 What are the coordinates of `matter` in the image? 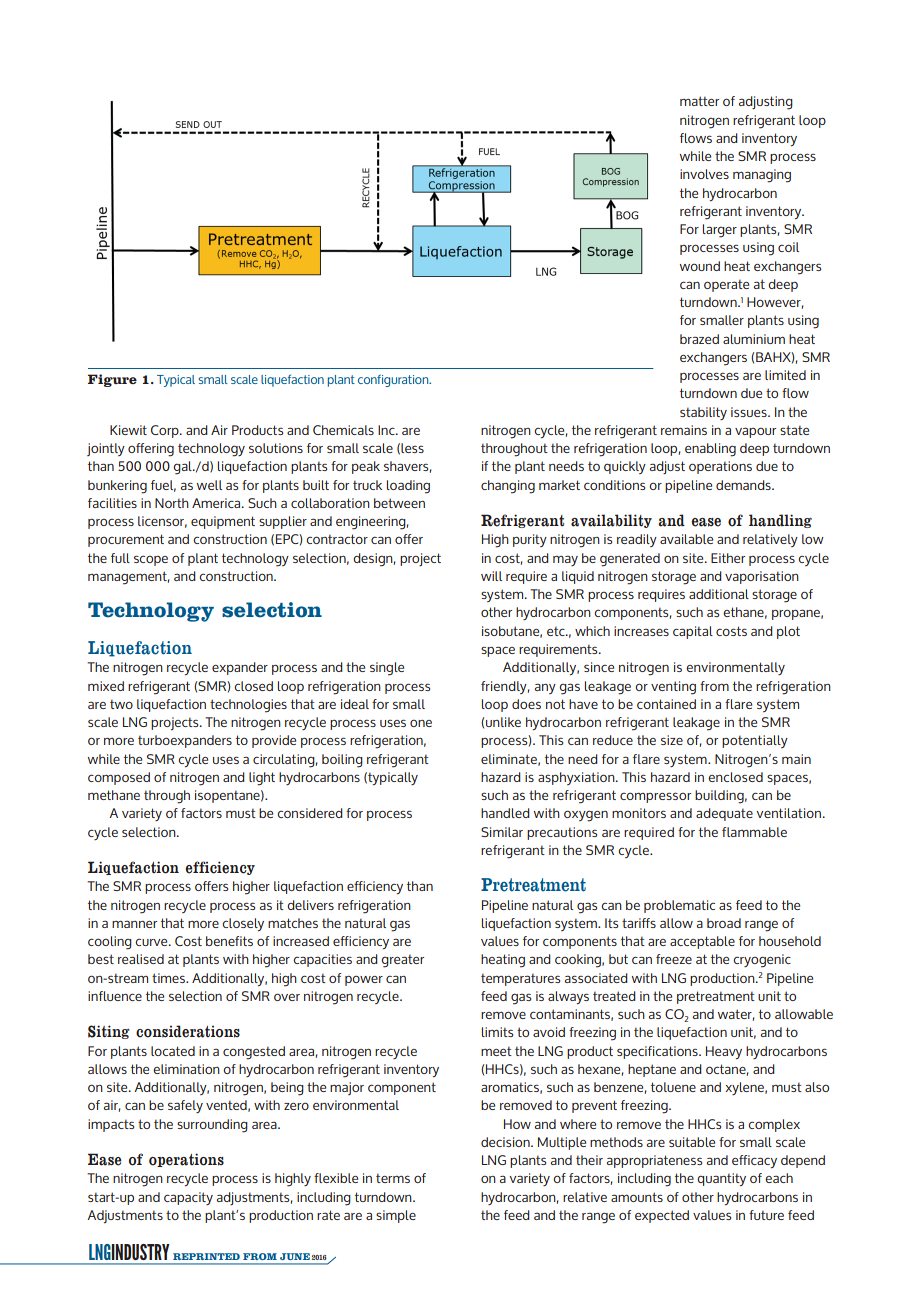 It's located at (699, 101).
